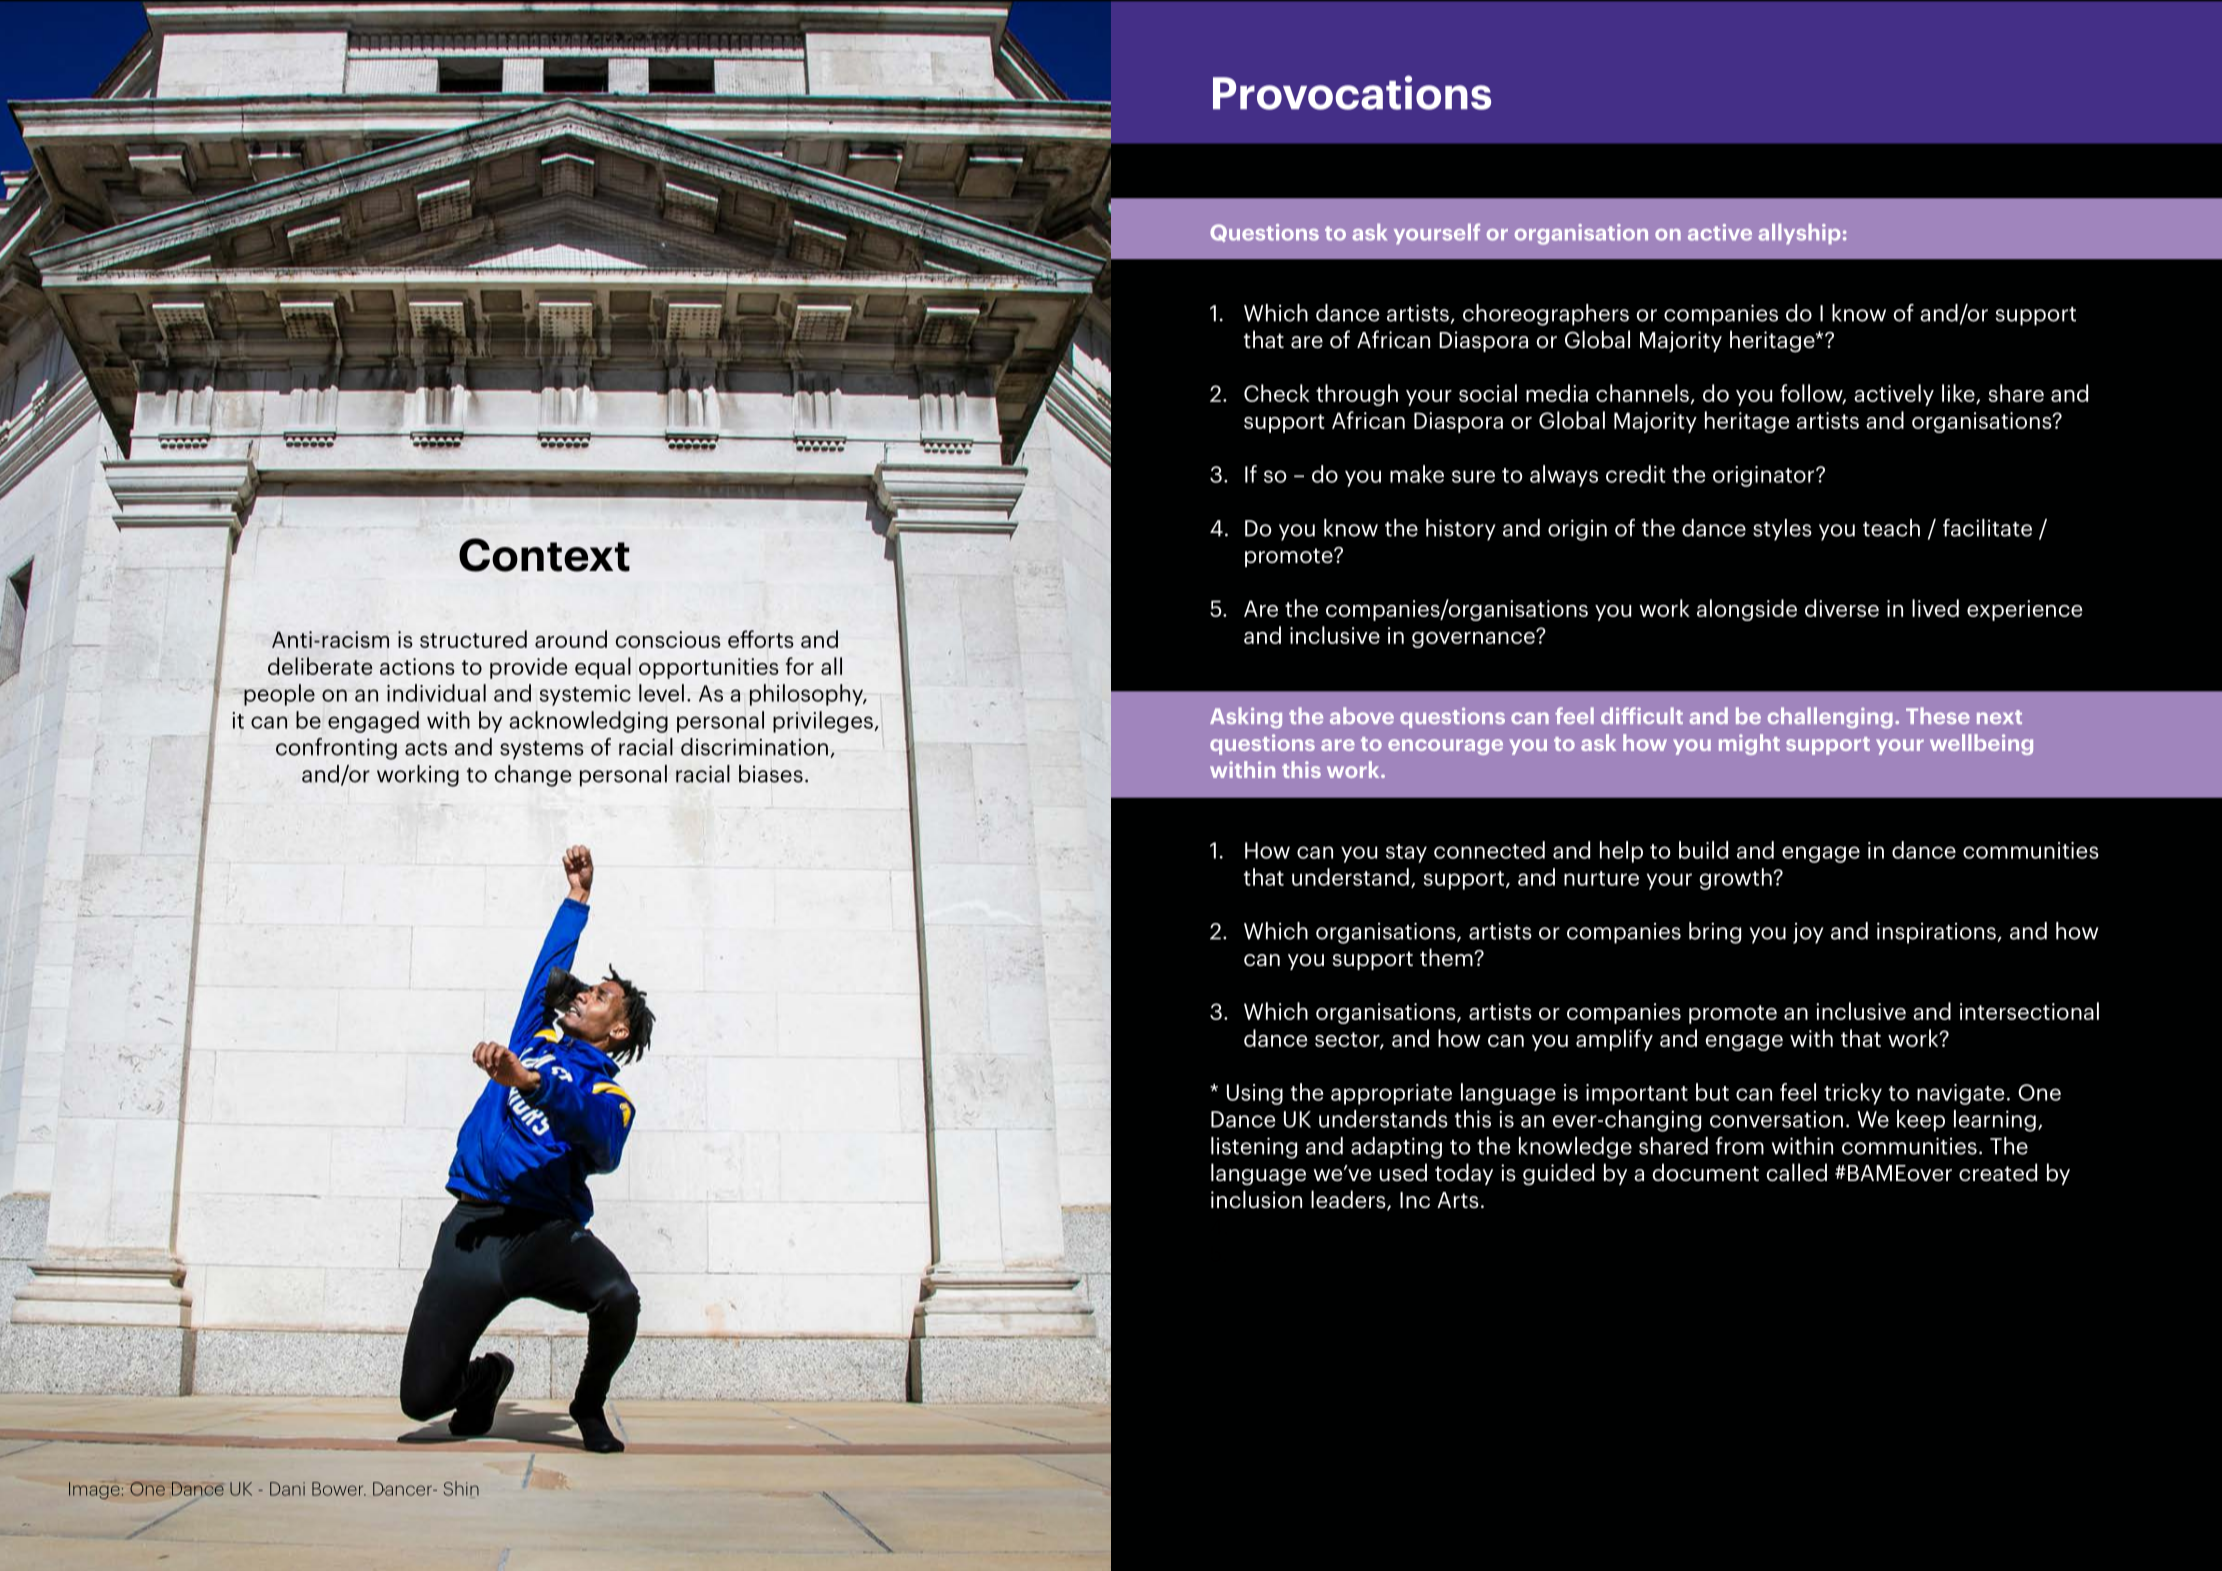 The height and width of the document is (1571, 2222). What do you see at coordinates (339, 1489) in the document?
I see `Bower` at bounding box center [339, 1489].
